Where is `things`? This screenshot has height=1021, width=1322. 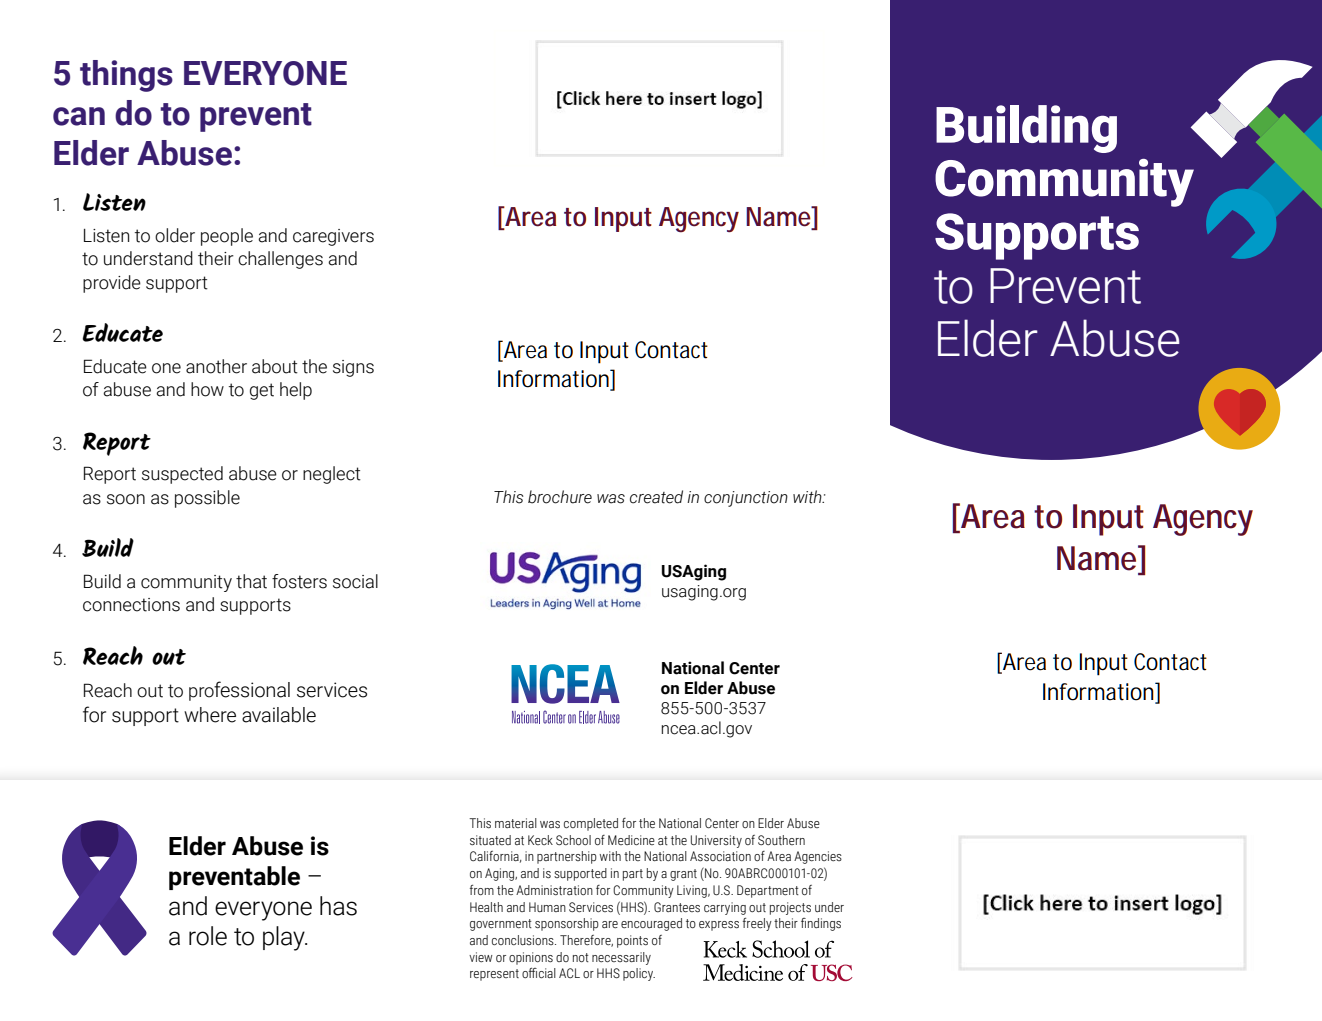 things is located at coordinates (126, 76).
